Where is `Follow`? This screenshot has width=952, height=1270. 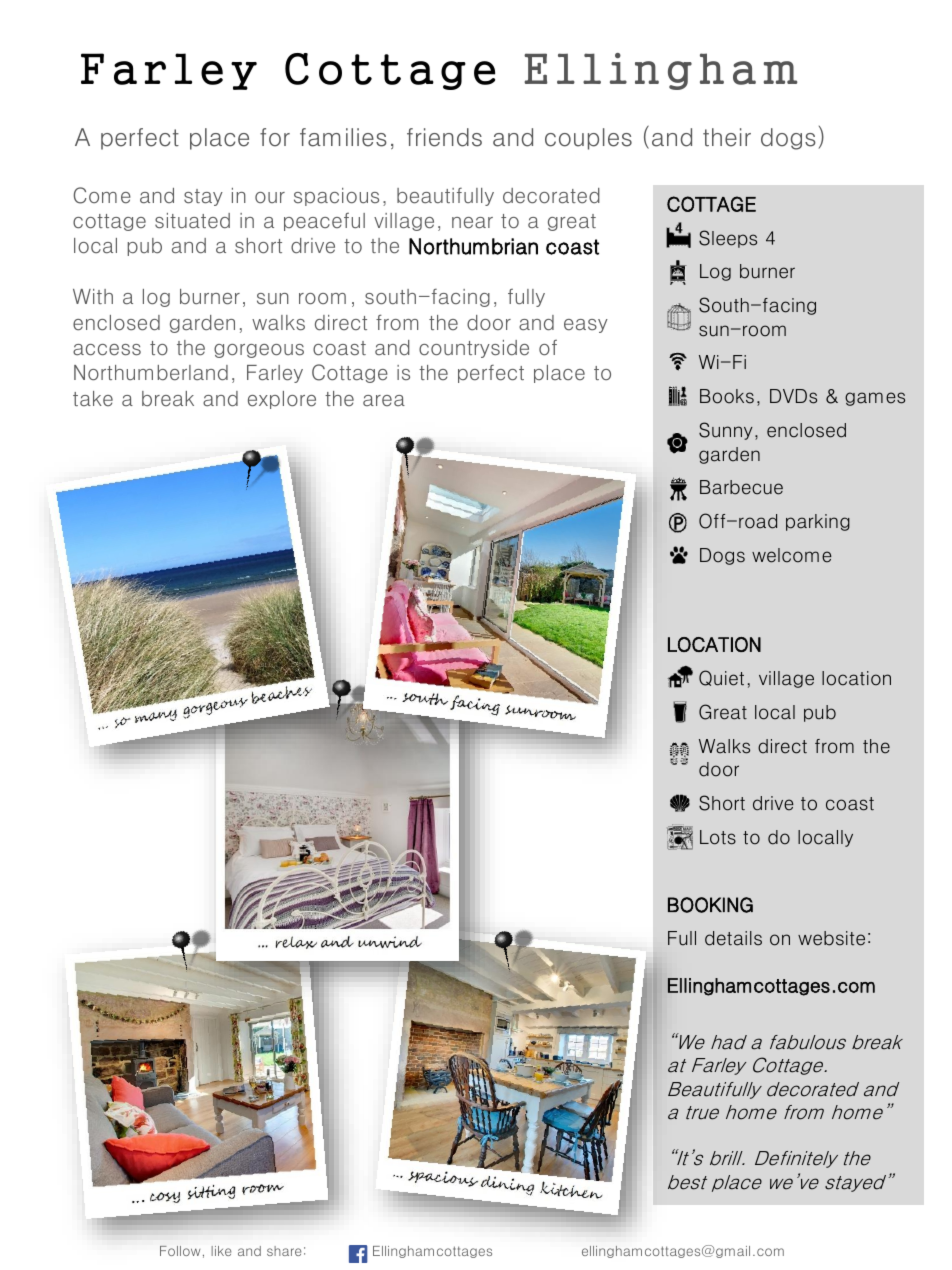 Follow is located at coordinates (180, 1251).
